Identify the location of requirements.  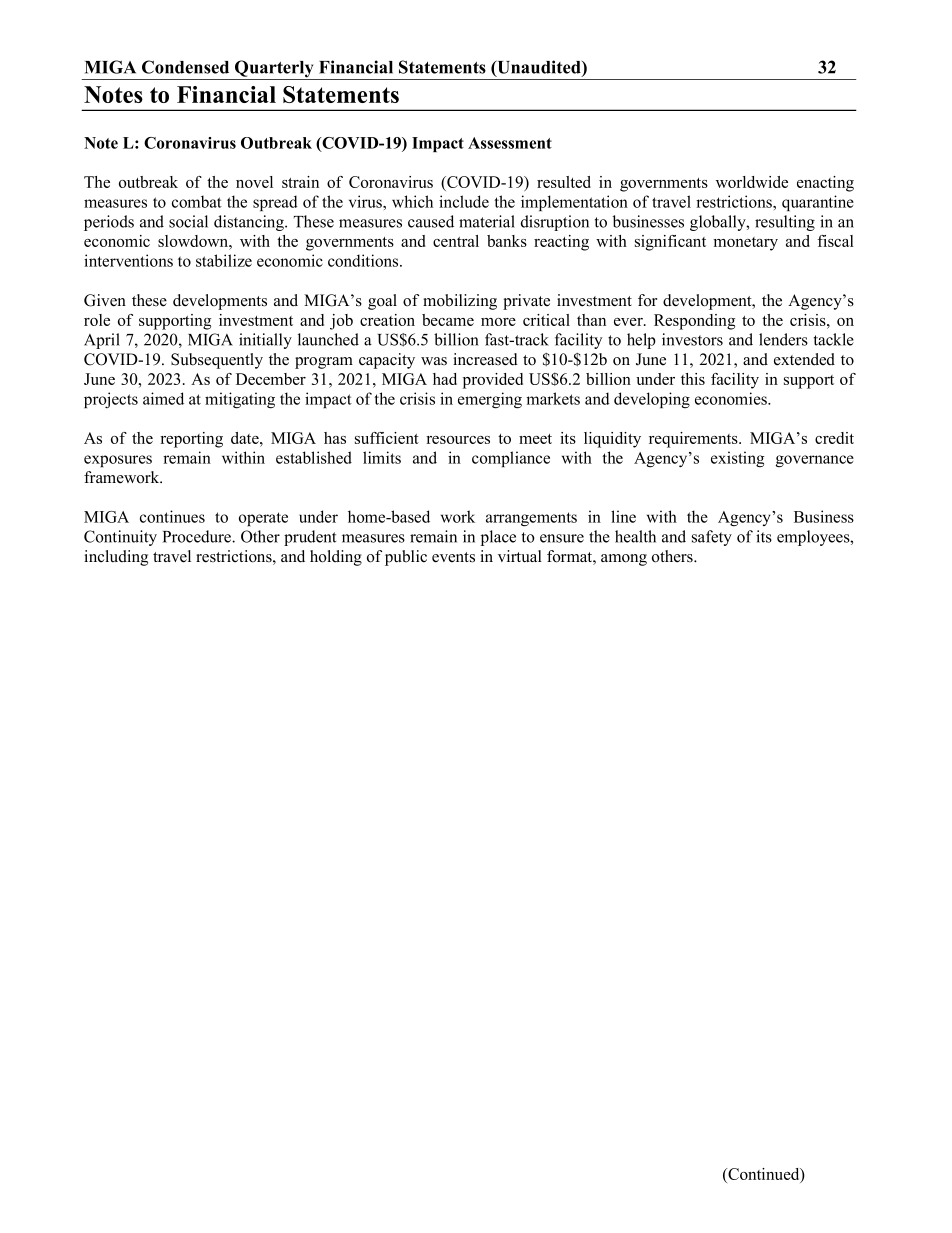
(694, 440).
